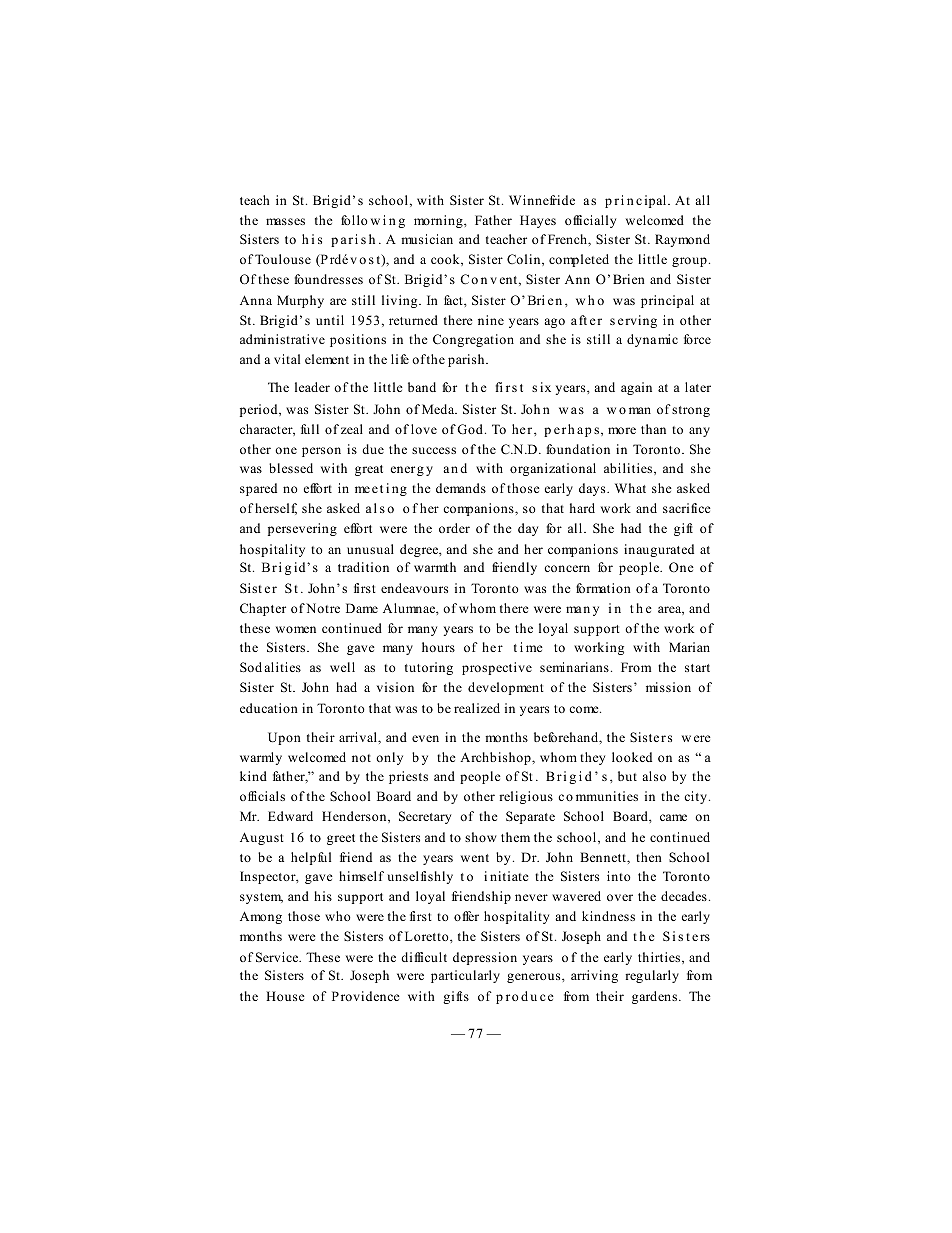 The height and width of the document is (1233, 952). What do you see at coordinates (654, 776) in the document?
I see `also` at bounding box center [654, 776].
